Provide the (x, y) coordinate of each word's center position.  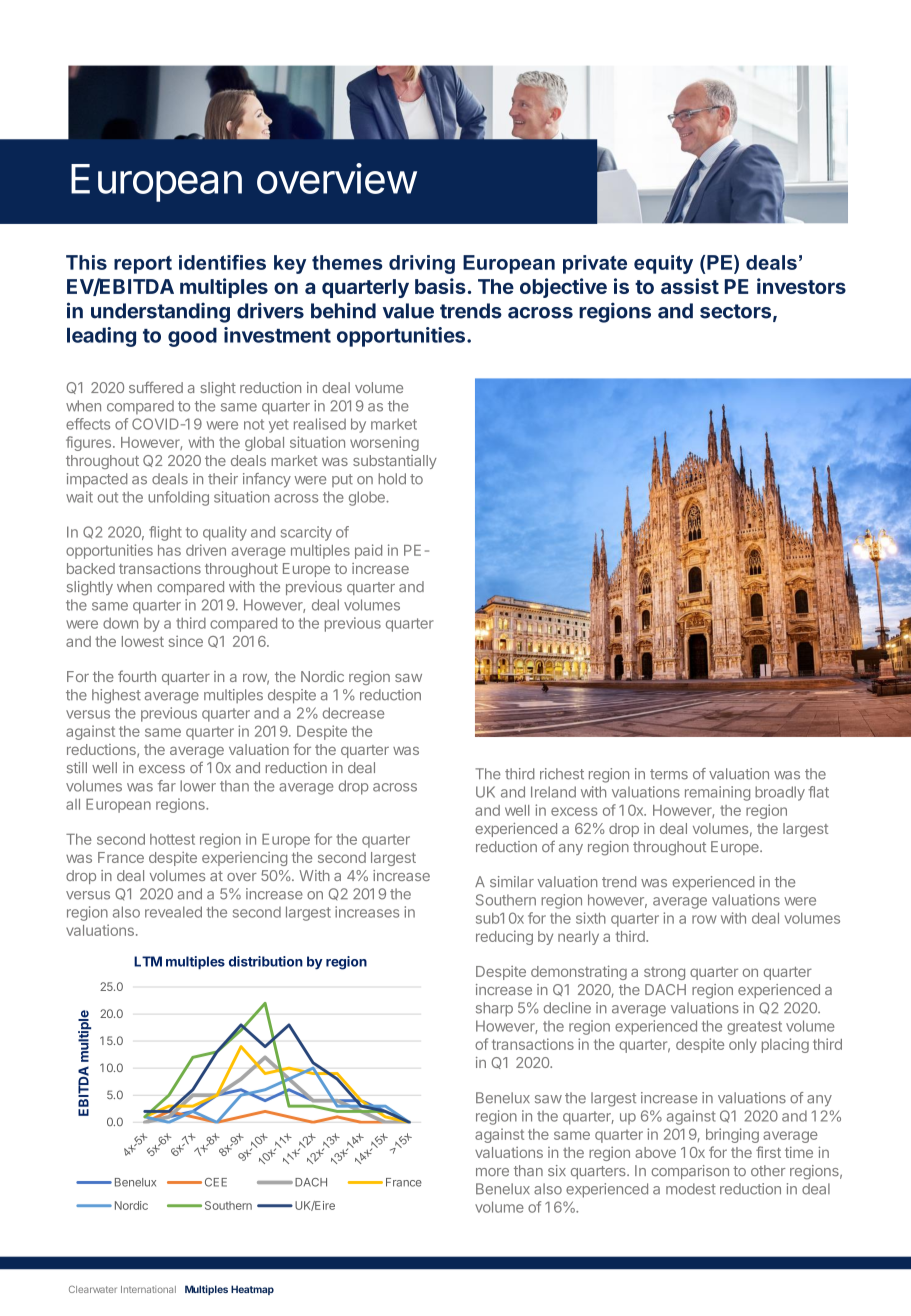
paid (368, 551)
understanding (160, 312)
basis (440, 286)
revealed (173, 912)
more (492, 1172)
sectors (735, 311)
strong (664, 973)
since (186, 641)
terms (669, 774)
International (148, 1289)
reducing (504, 937)
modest (691, 1189)
